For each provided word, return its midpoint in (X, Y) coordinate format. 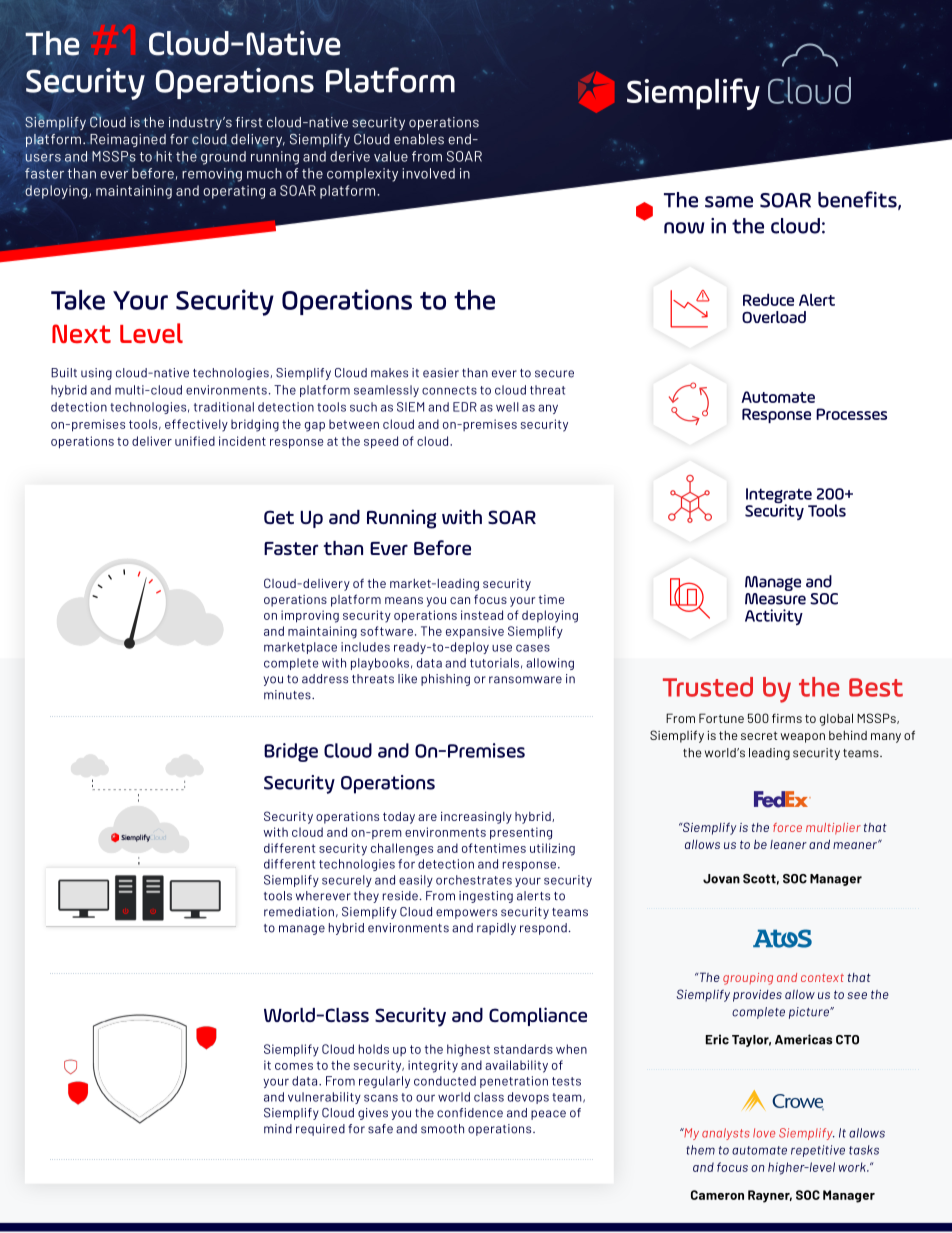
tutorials (494, 663)
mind (278, 1129)
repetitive (818, 1151)
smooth (442, 1129)
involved (428, 173)
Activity (774, 617)
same (729, 202)
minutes (288, 695)
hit (163, 156)
